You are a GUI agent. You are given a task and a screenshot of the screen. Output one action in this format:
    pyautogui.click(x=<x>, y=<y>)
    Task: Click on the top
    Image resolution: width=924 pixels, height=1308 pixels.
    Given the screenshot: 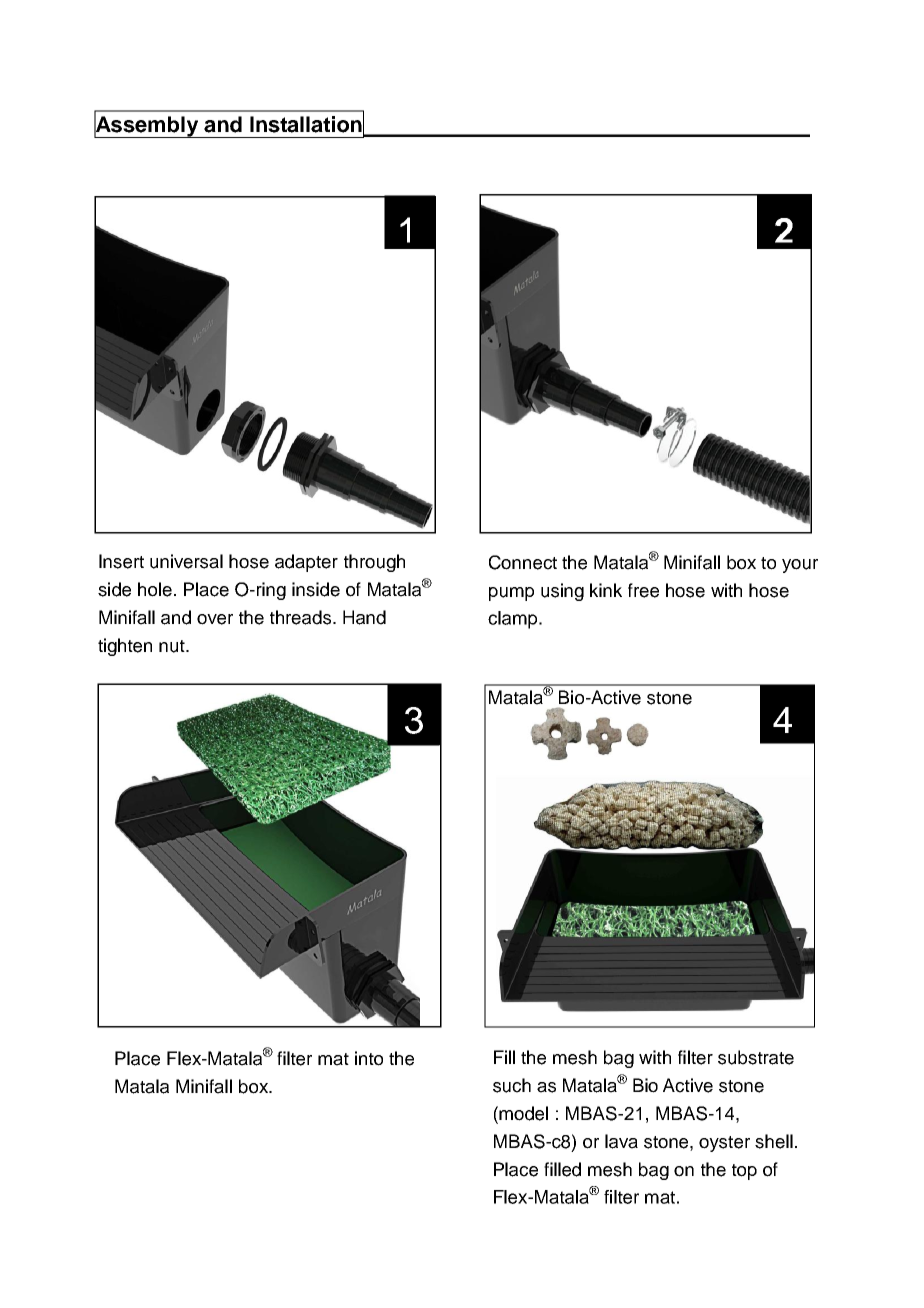 What is the action you would take?
    pyautogui.click(x=744, y=1172)
